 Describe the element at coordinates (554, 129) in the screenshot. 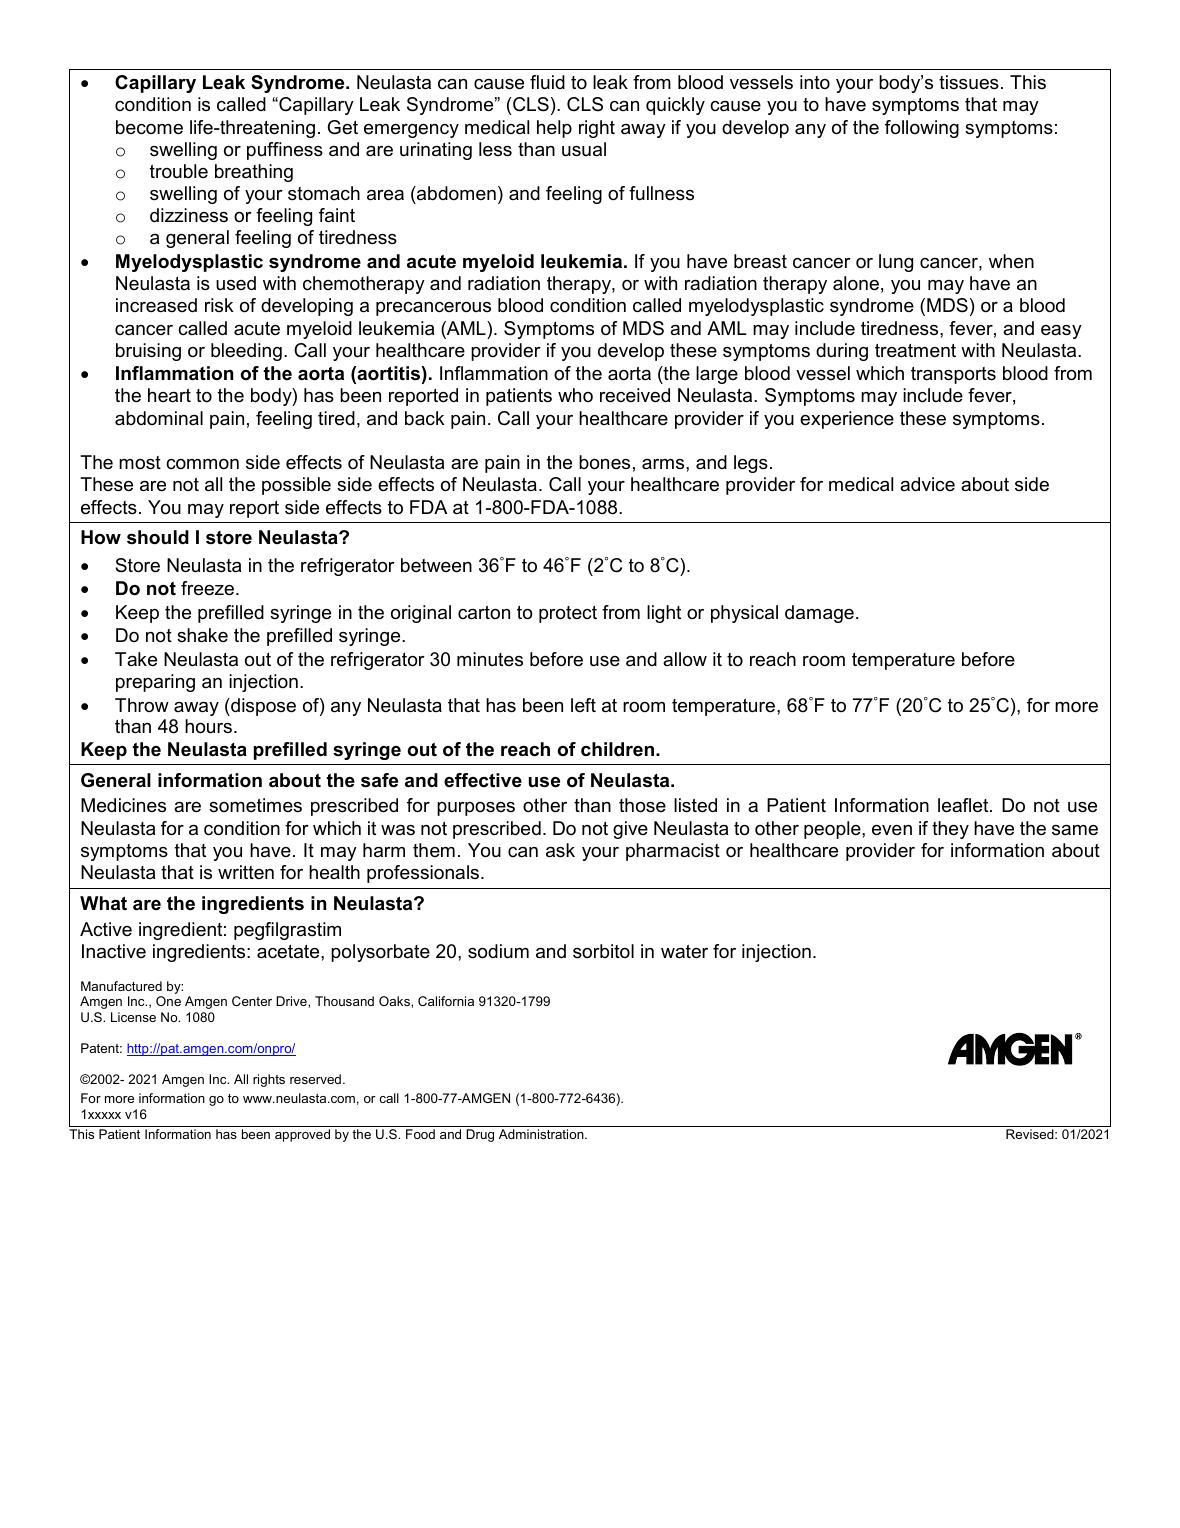

I see `help` at that location.
